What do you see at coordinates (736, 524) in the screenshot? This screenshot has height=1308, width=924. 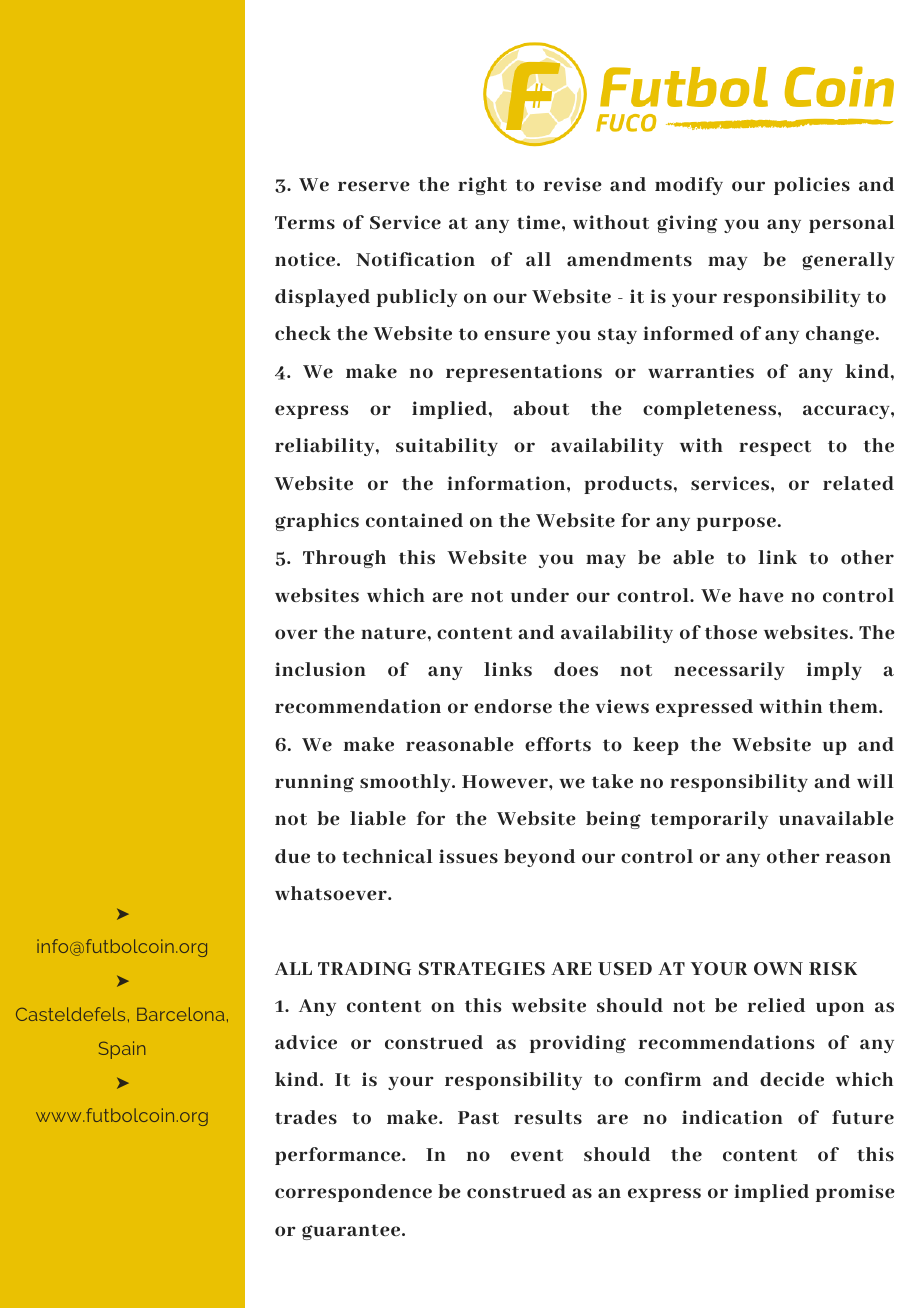 I see `purpose` at bounding box center [736, 524].
